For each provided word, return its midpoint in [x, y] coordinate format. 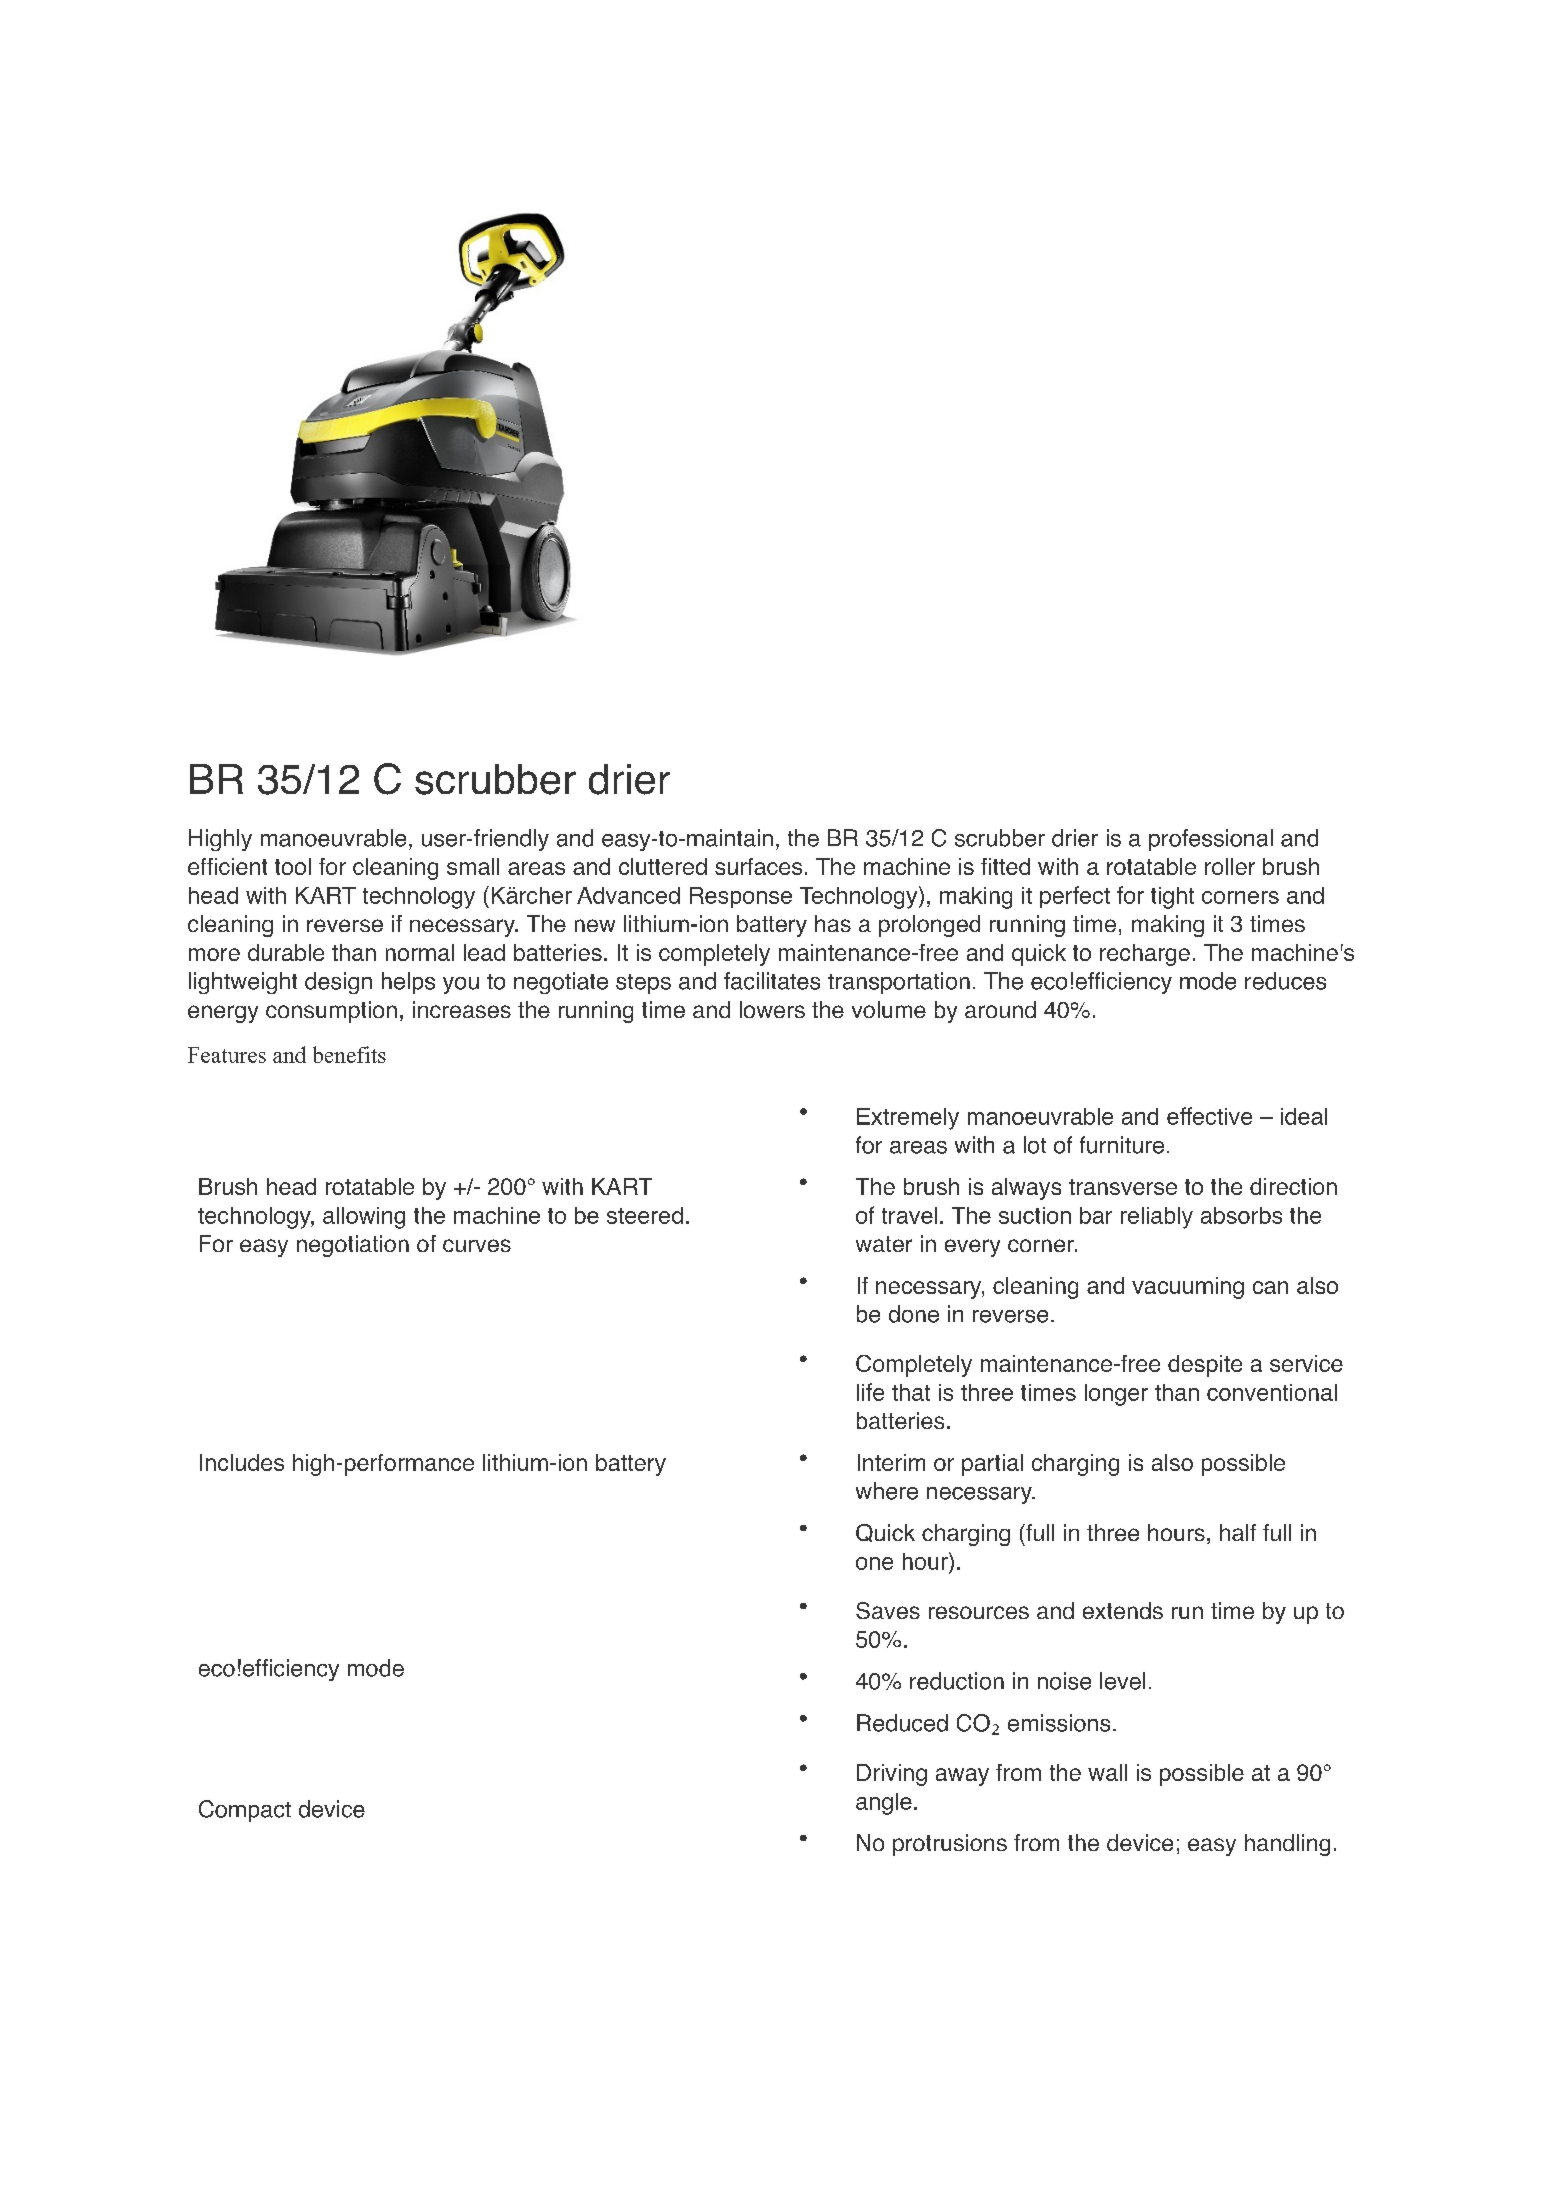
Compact [245, 1811]
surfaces [758, 866]
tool [293, 866]
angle [884, 1804]
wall [1107, 1772]
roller [1230, 866]
